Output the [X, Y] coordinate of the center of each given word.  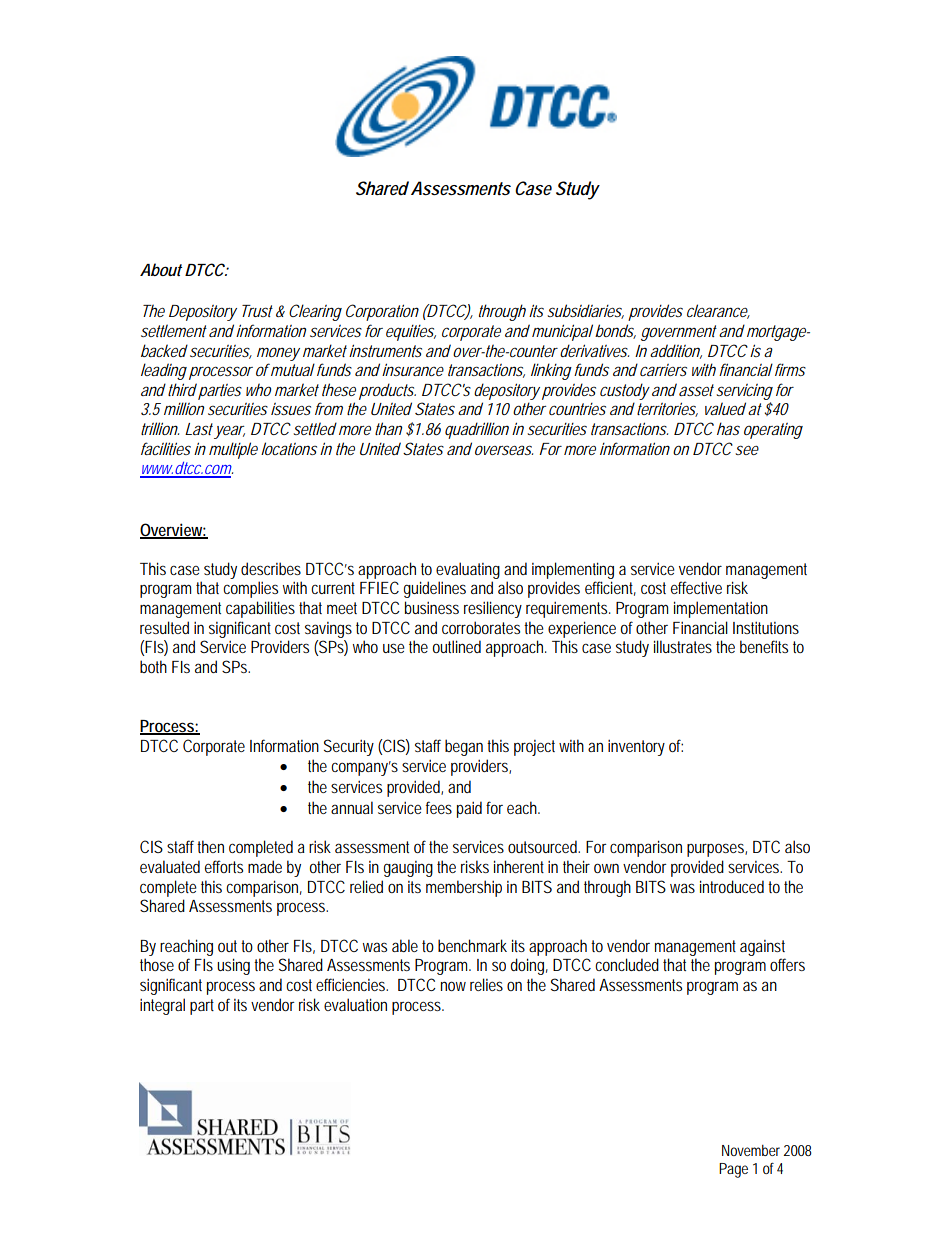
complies [250, 589]
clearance [718, 311]
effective [696, 587]
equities [411, 333]
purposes [717, 850]
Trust [257, 311]
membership [464, 888]
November [751, 1150]
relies [486, 984]
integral [162, 1006]
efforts [224, 866]
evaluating [468, 570]
